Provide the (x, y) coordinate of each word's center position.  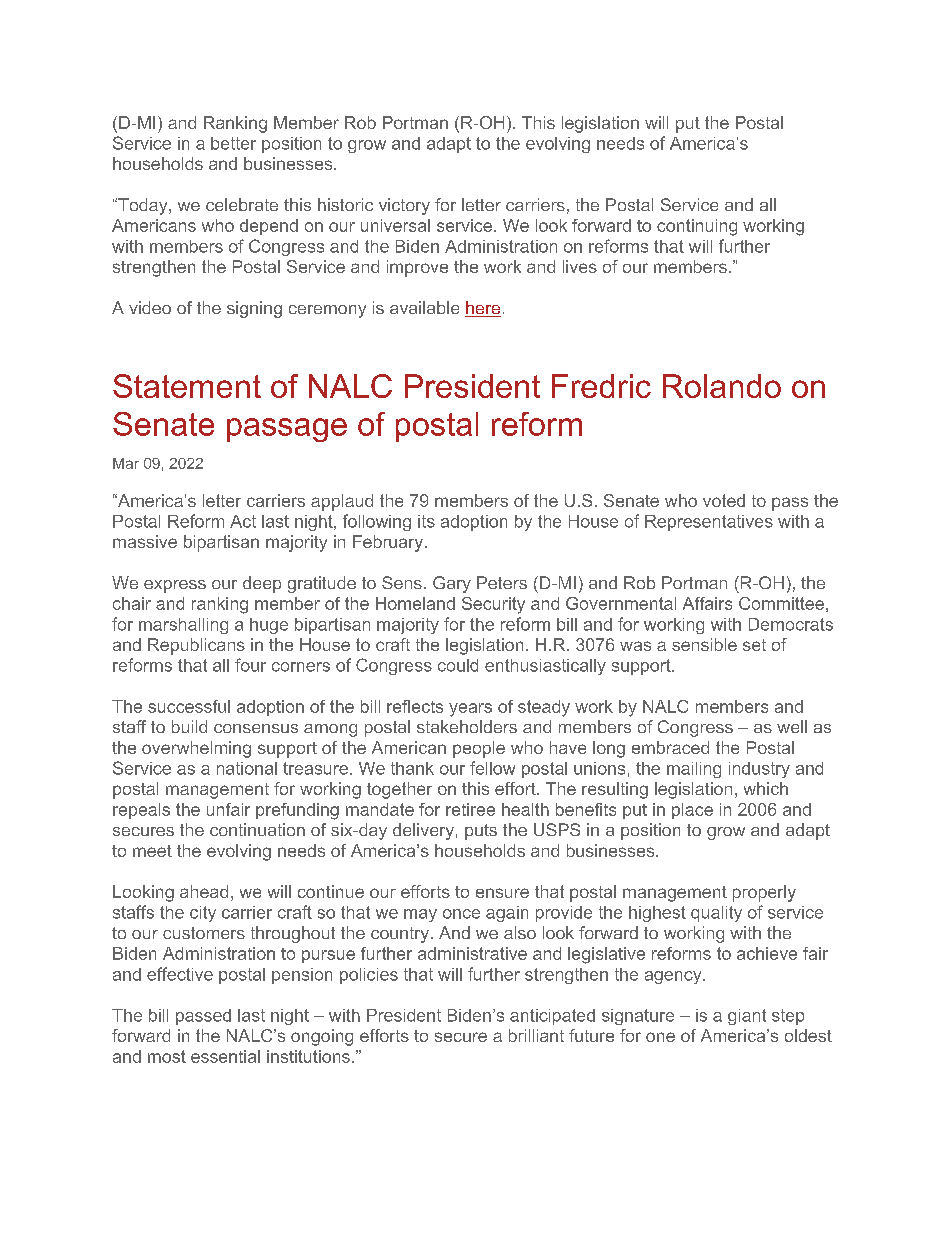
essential (225, 1056)
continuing (697, 227)
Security (493, 605)
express (175, 586)
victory (404, 206)
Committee (781, 603)
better (233, 143)
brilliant (536, 1035)
